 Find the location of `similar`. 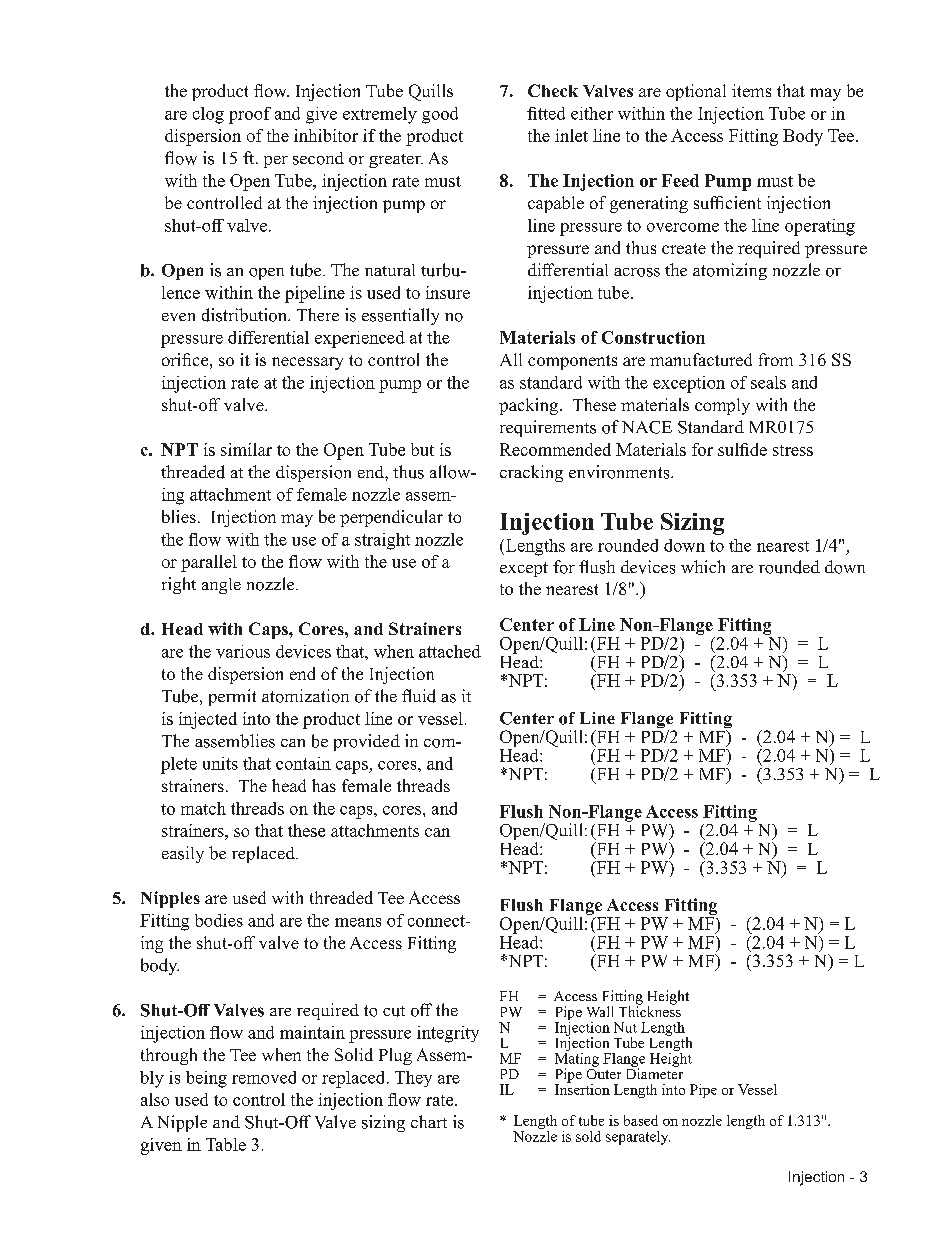

similar is located at coordinates (246, 449).
